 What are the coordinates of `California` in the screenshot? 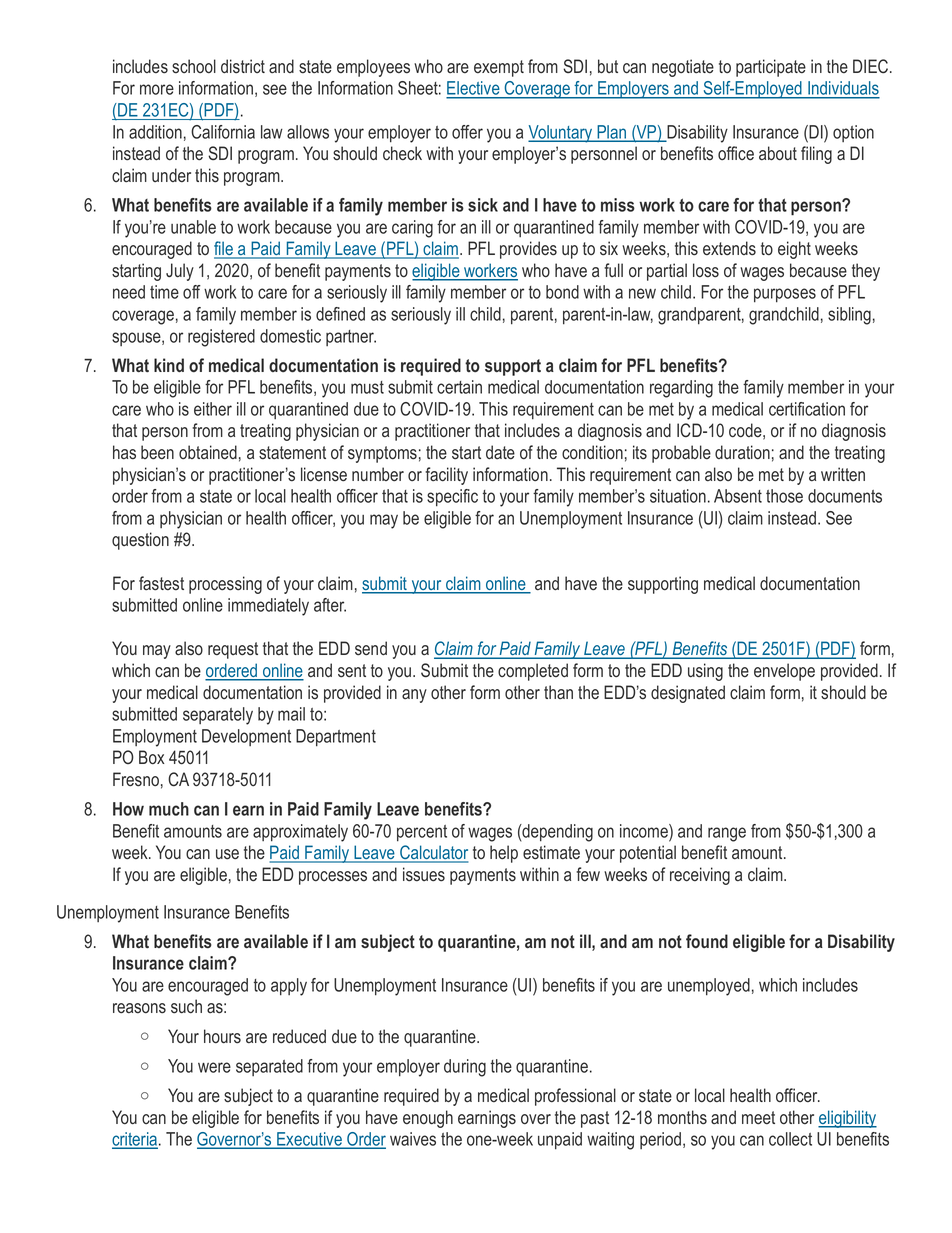 It's located at (223, 132).
